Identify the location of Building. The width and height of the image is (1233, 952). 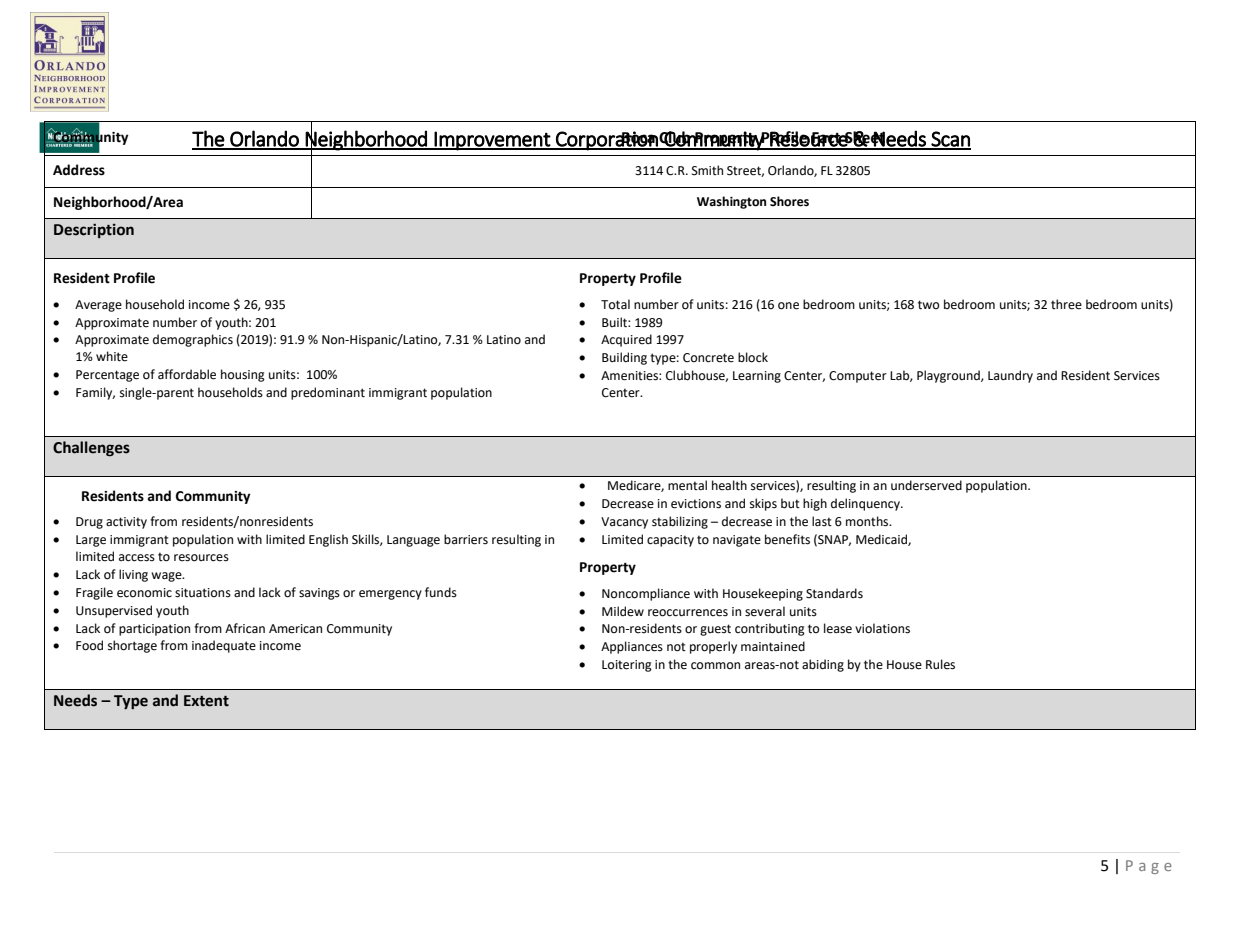
(624, 358).
